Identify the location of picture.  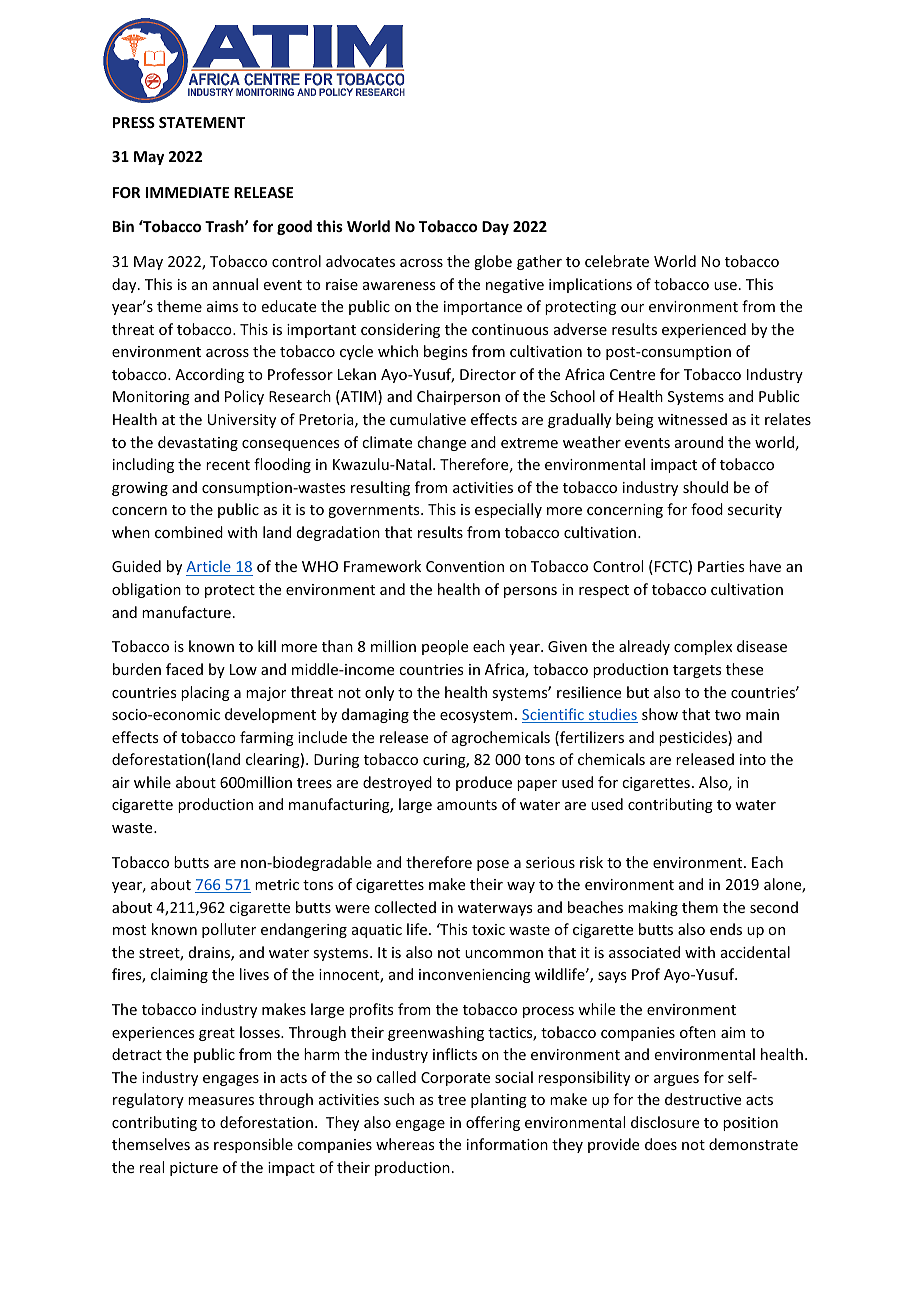
(194, 1169).
